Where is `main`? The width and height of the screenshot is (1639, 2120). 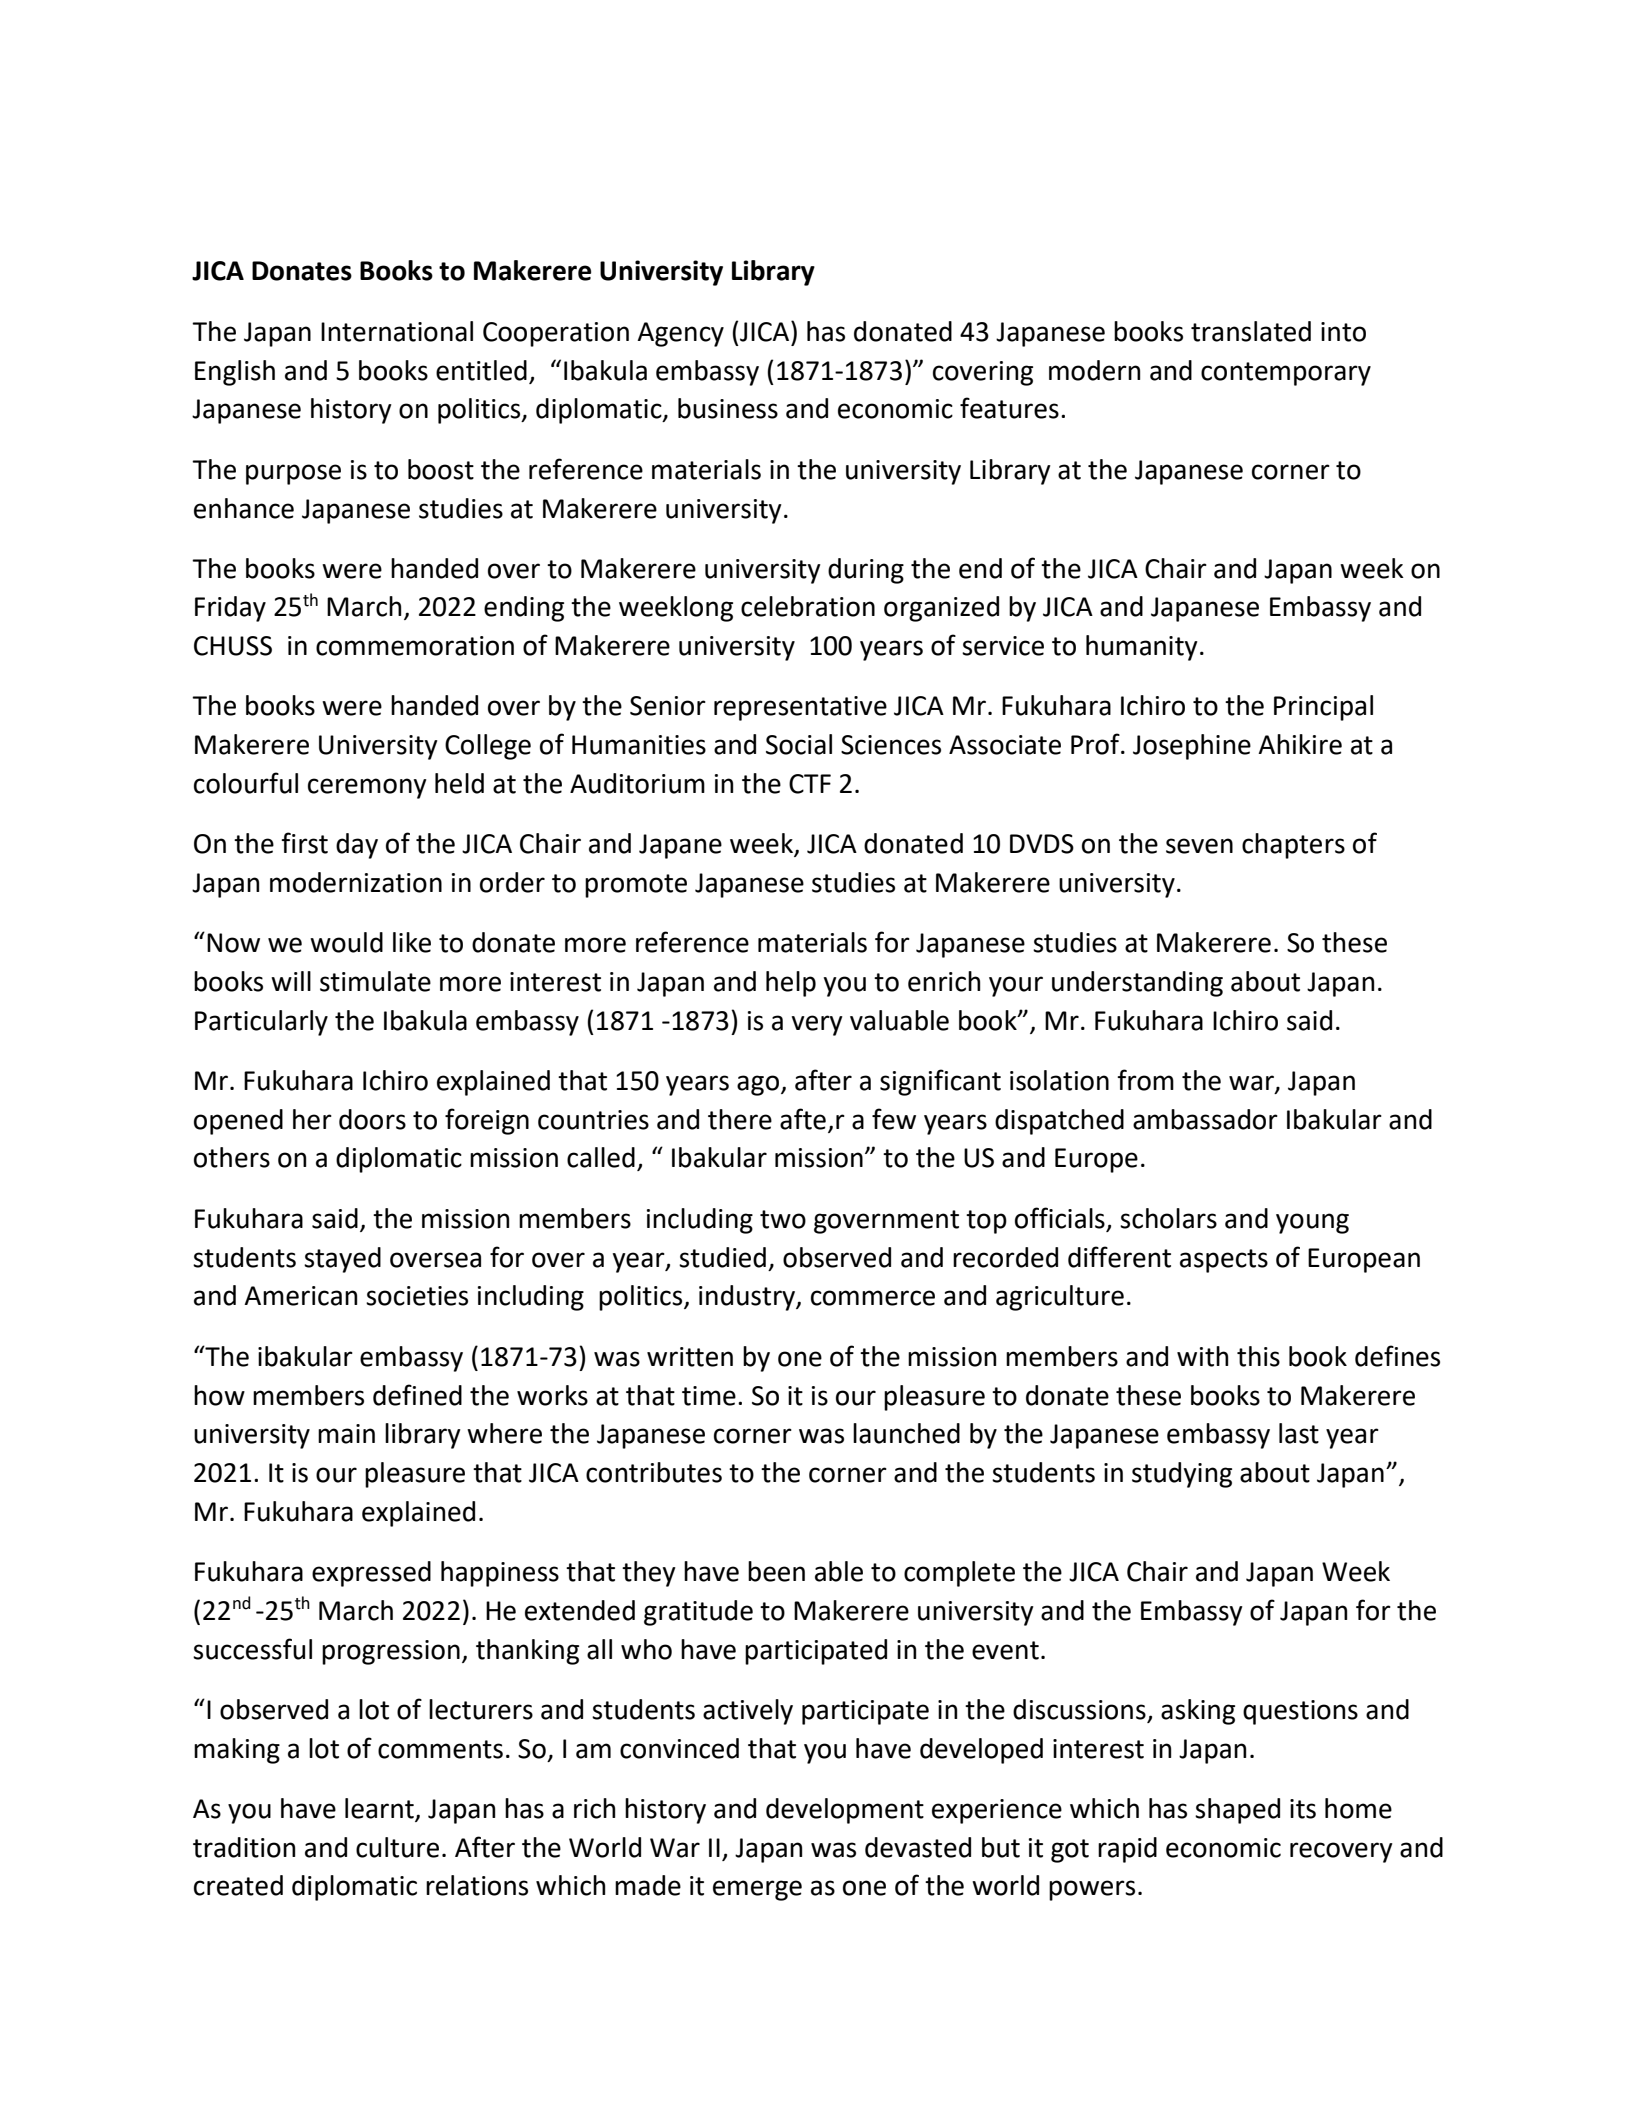 main is located at coordinates (346, 1434).
